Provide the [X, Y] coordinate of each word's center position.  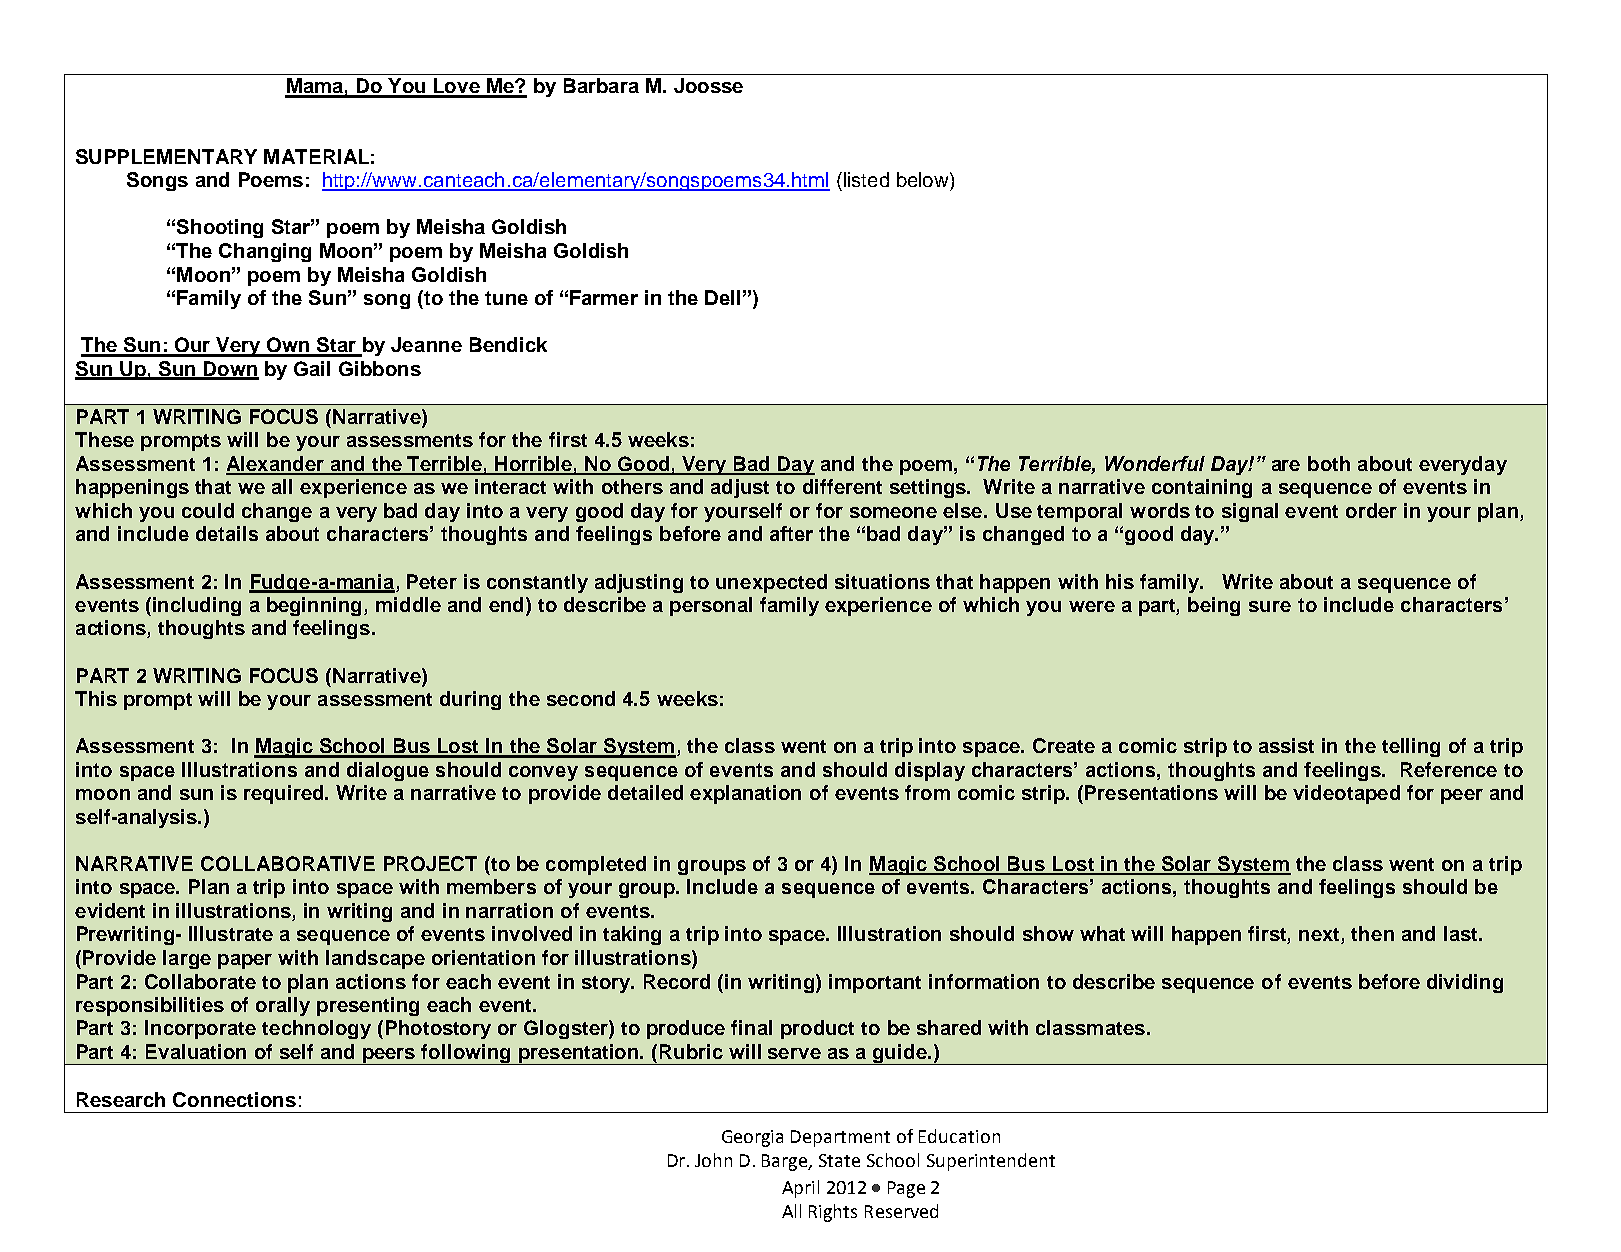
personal [711, 606]
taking [632, 935]
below [924, 179]
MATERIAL [316, 156]
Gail [312, 368]
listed [865, 179]
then [1372, 933]
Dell [722, 297]
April [800, 1189]
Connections [234, 1099]
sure [1270, 606]
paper [245, 961]
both [1329, 463]
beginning [316, 606]
